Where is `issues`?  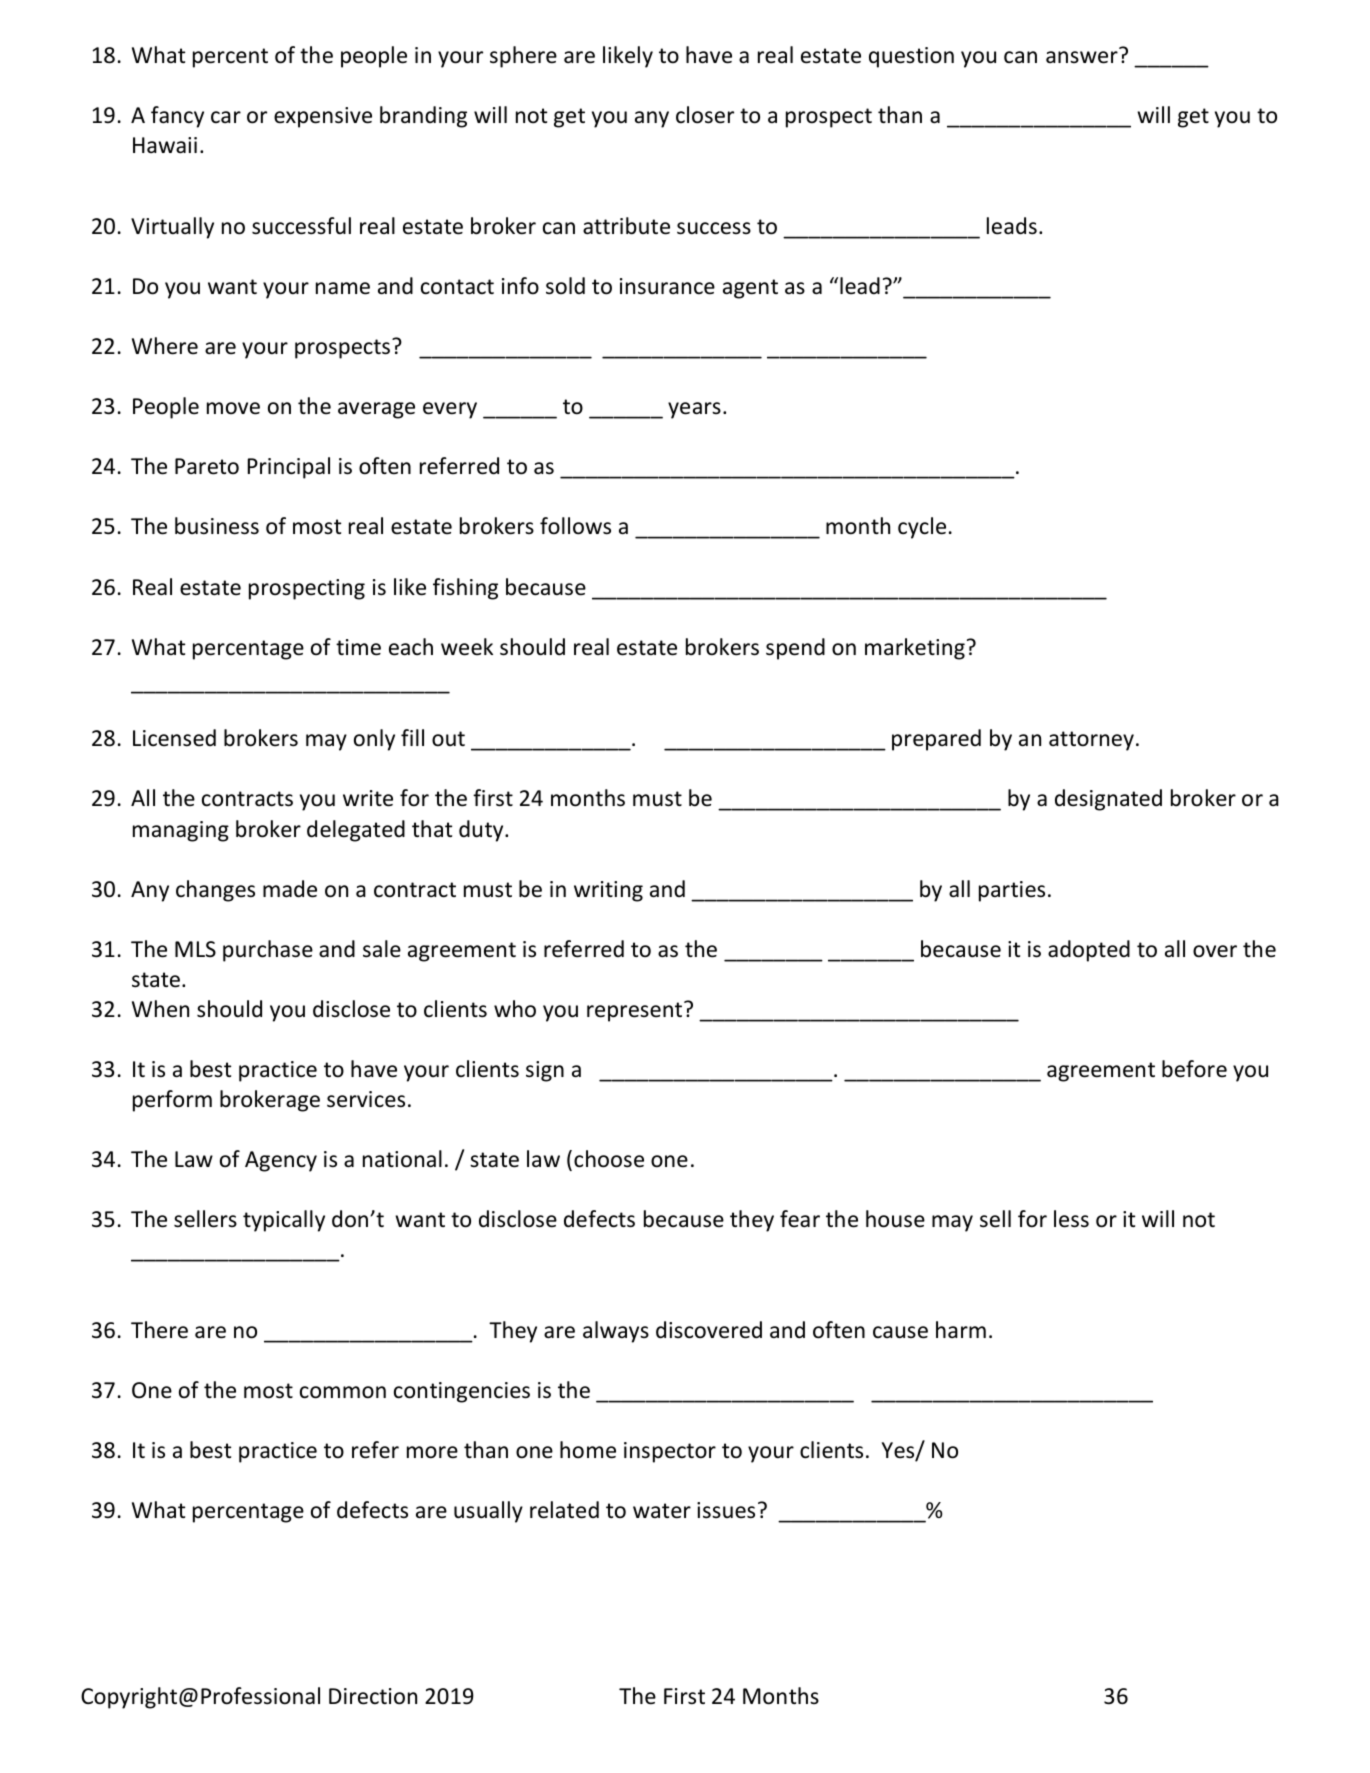
issues is located at coordinates (726, 1510).
